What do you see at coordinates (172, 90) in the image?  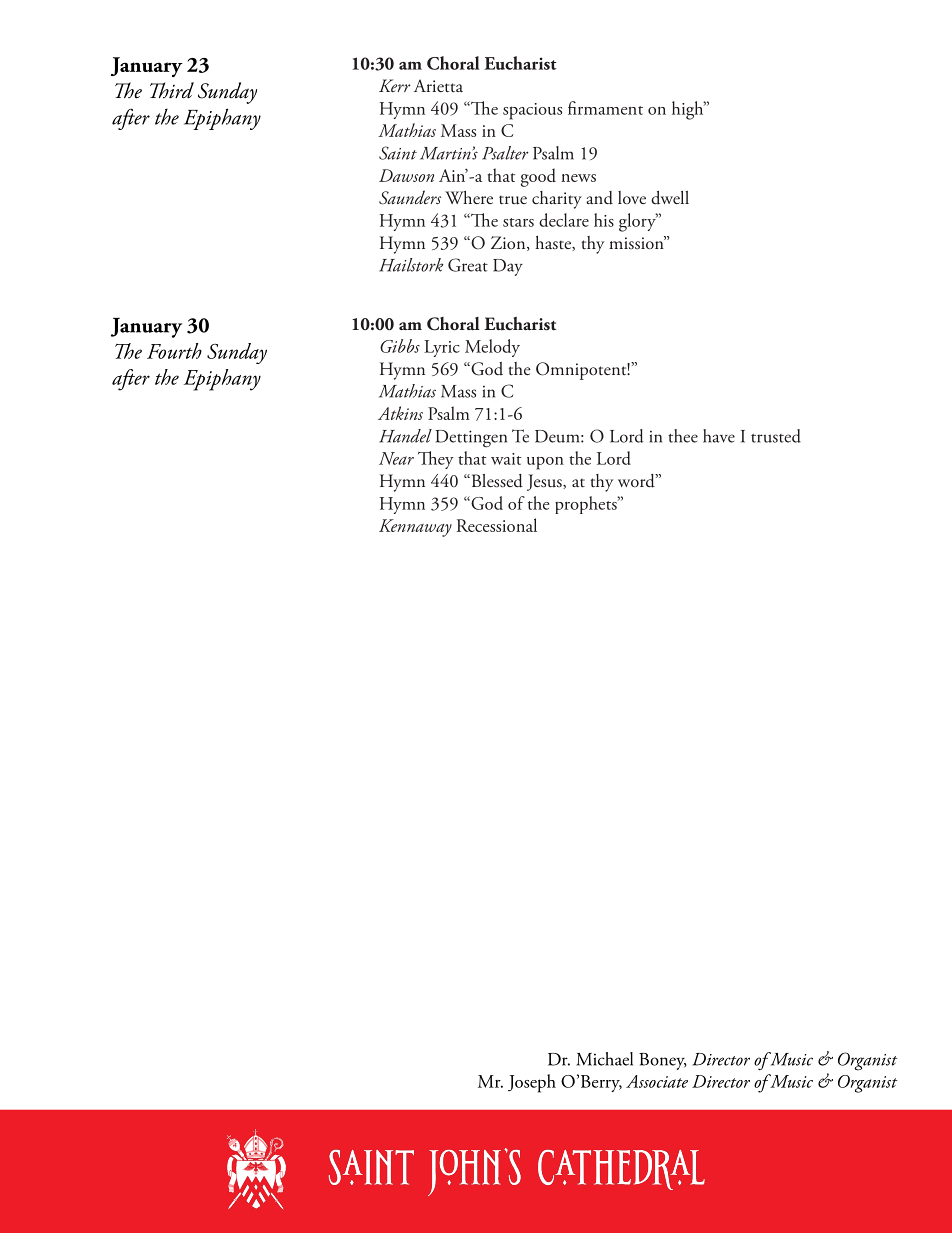 I see `Third` at bounding box center [172, 90].
